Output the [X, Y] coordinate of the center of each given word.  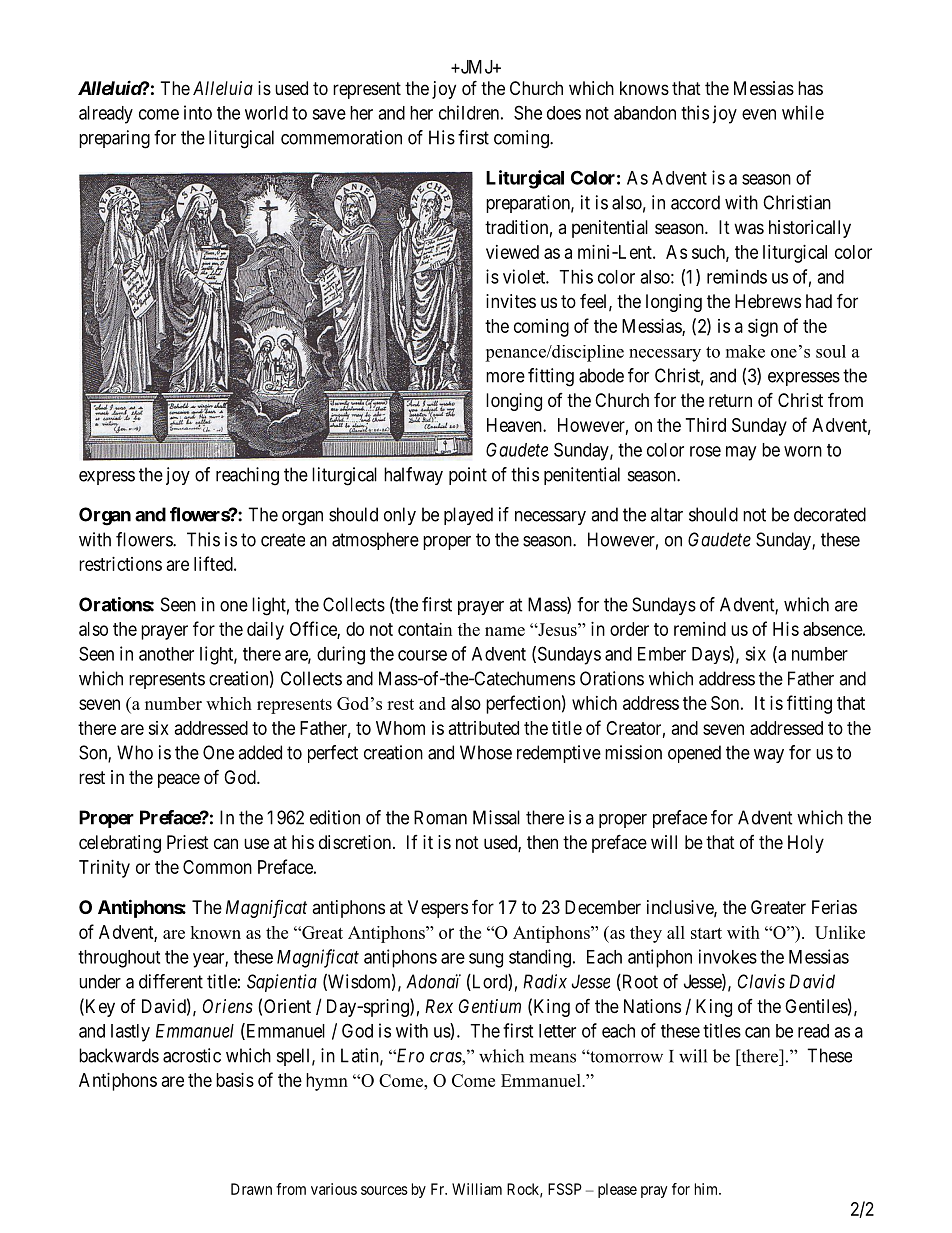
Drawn [251, 1189]
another [166, 654]
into [198, 112]
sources [384, 1190]
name [505, 631]
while [803, 112]
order [629, 629]
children [469, 112]
